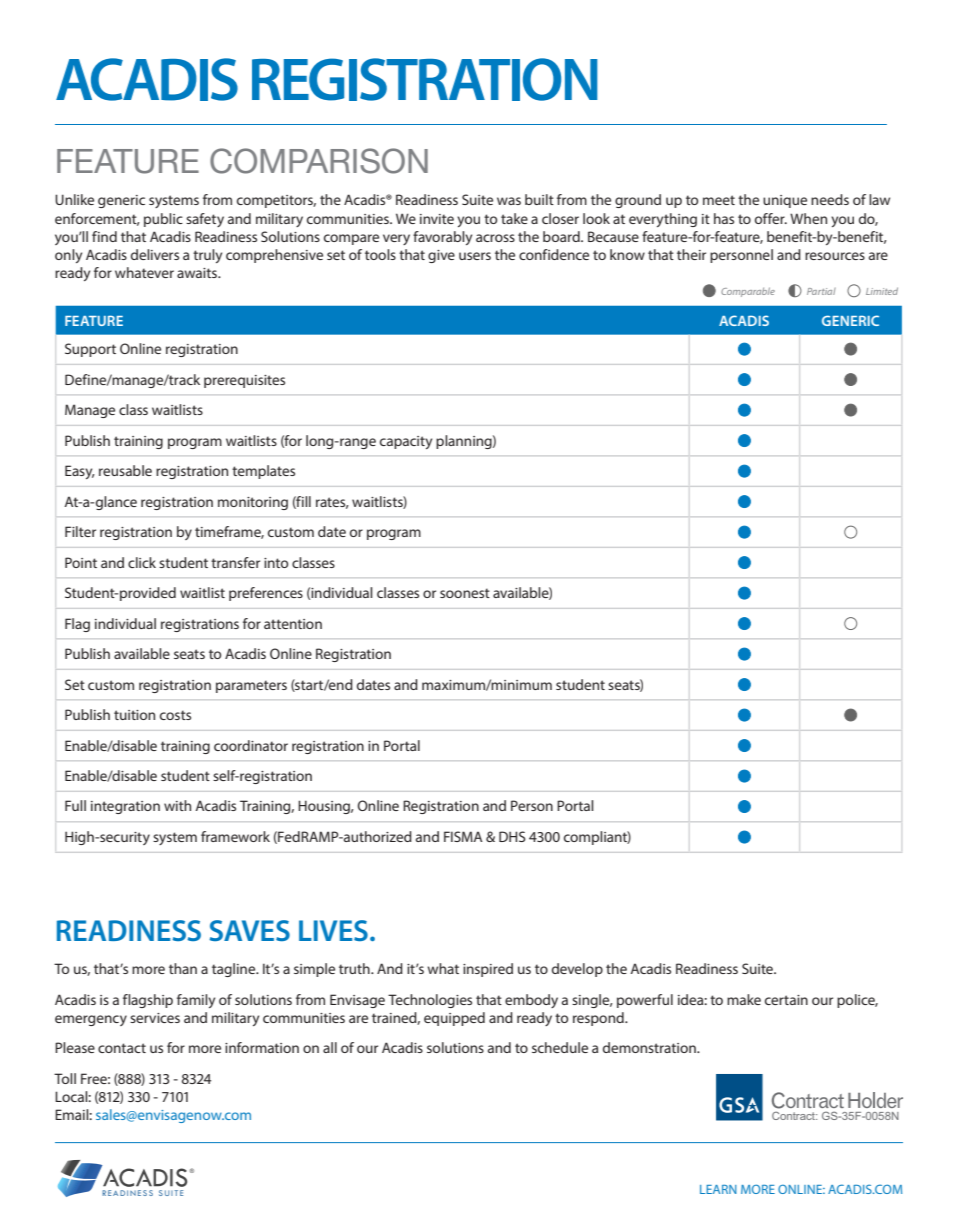  Describe the element at coordinates (65, 1078) in the document. I see `Toll` at that location.
